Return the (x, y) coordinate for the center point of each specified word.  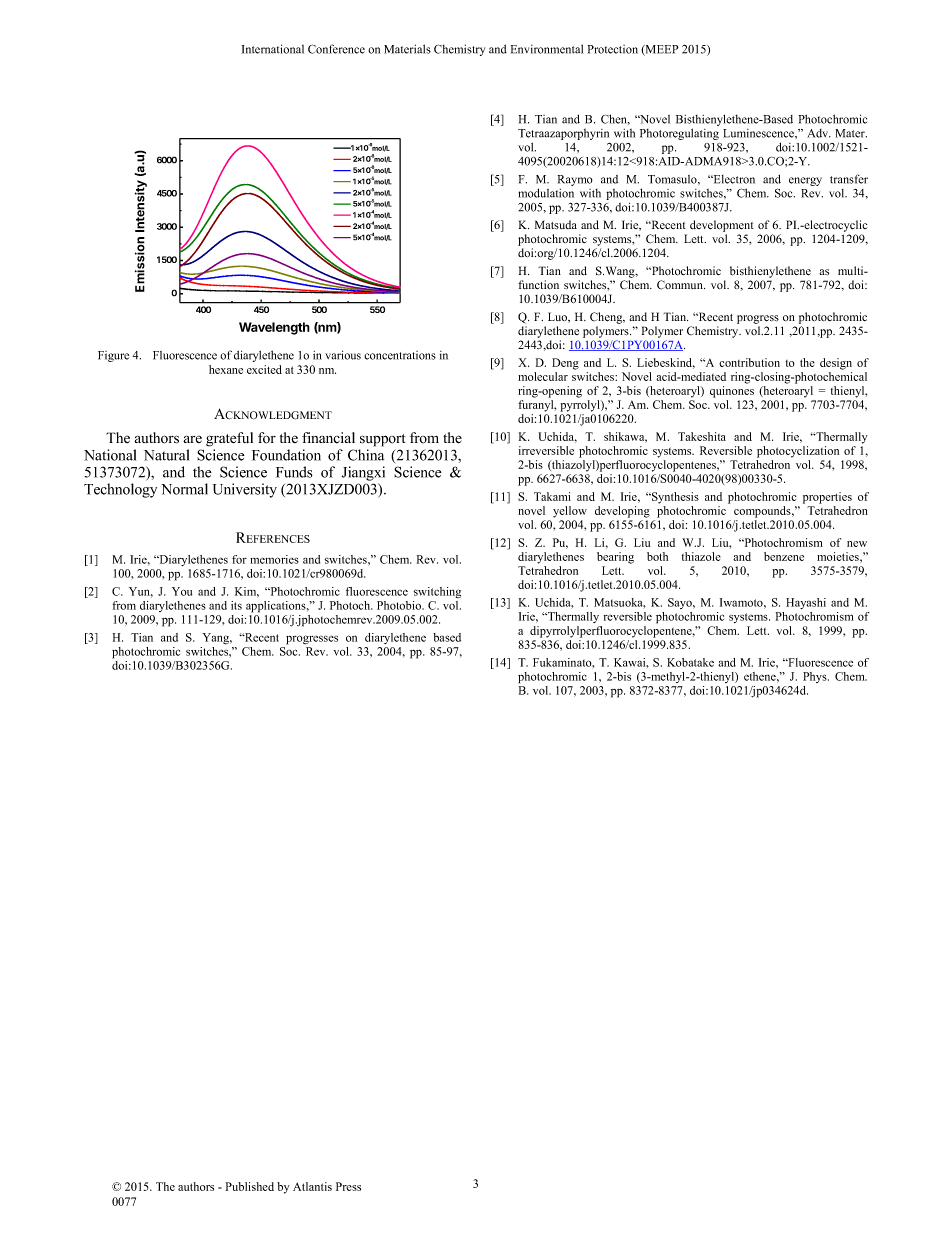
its (236, 605)
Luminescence (759, 133)
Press (348, 1186)
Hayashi (806, 603)
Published (250, 1186)
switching (437, 592)
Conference (336, 49)
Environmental (547, 49)
